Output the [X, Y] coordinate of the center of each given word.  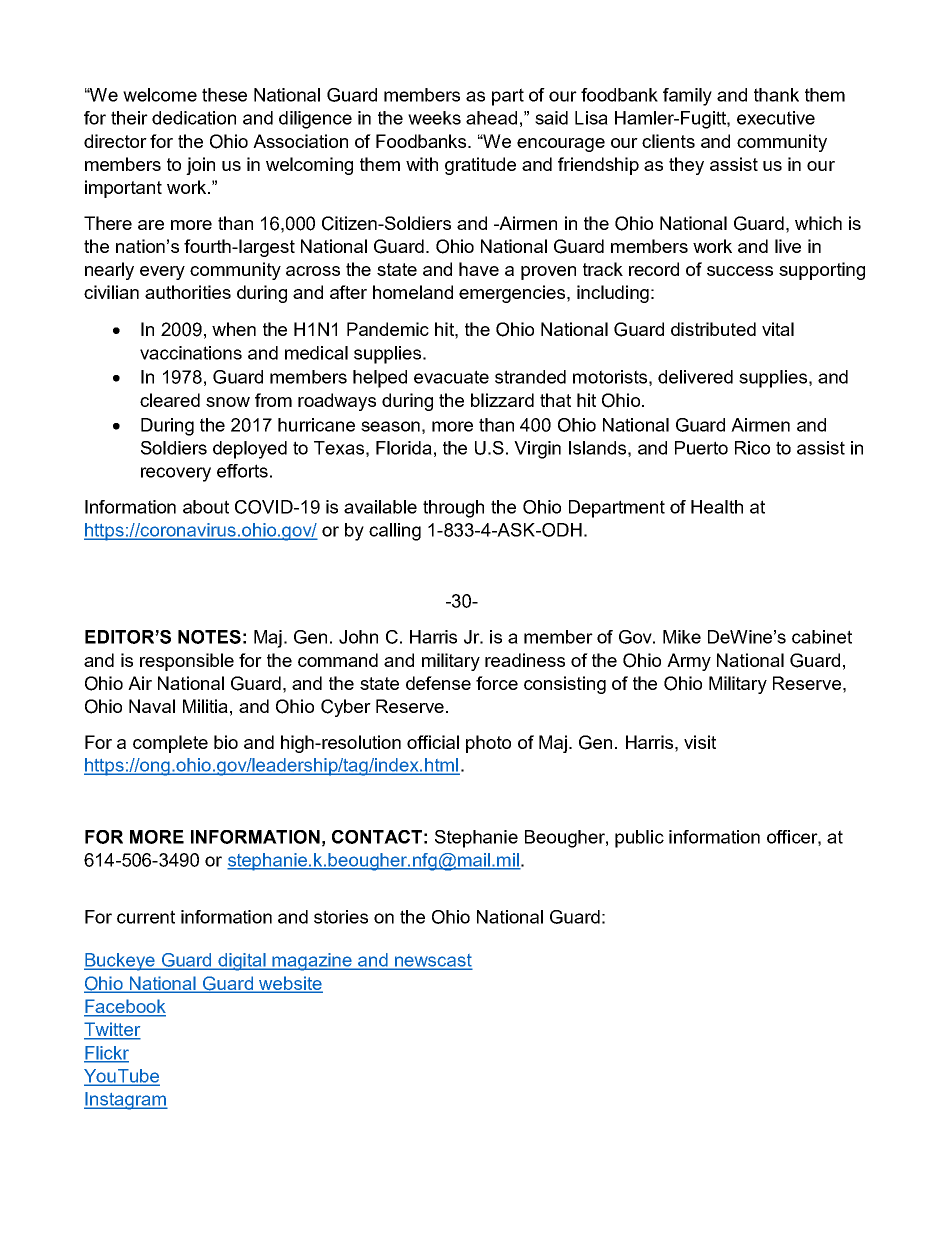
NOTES [209, 637]
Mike [682, 637]
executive [776, 118]
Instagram [126, 1101]
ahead [491, 118]
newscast [432, 961]
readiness [525, 660]
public [639, 839]
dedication [194, 118]
